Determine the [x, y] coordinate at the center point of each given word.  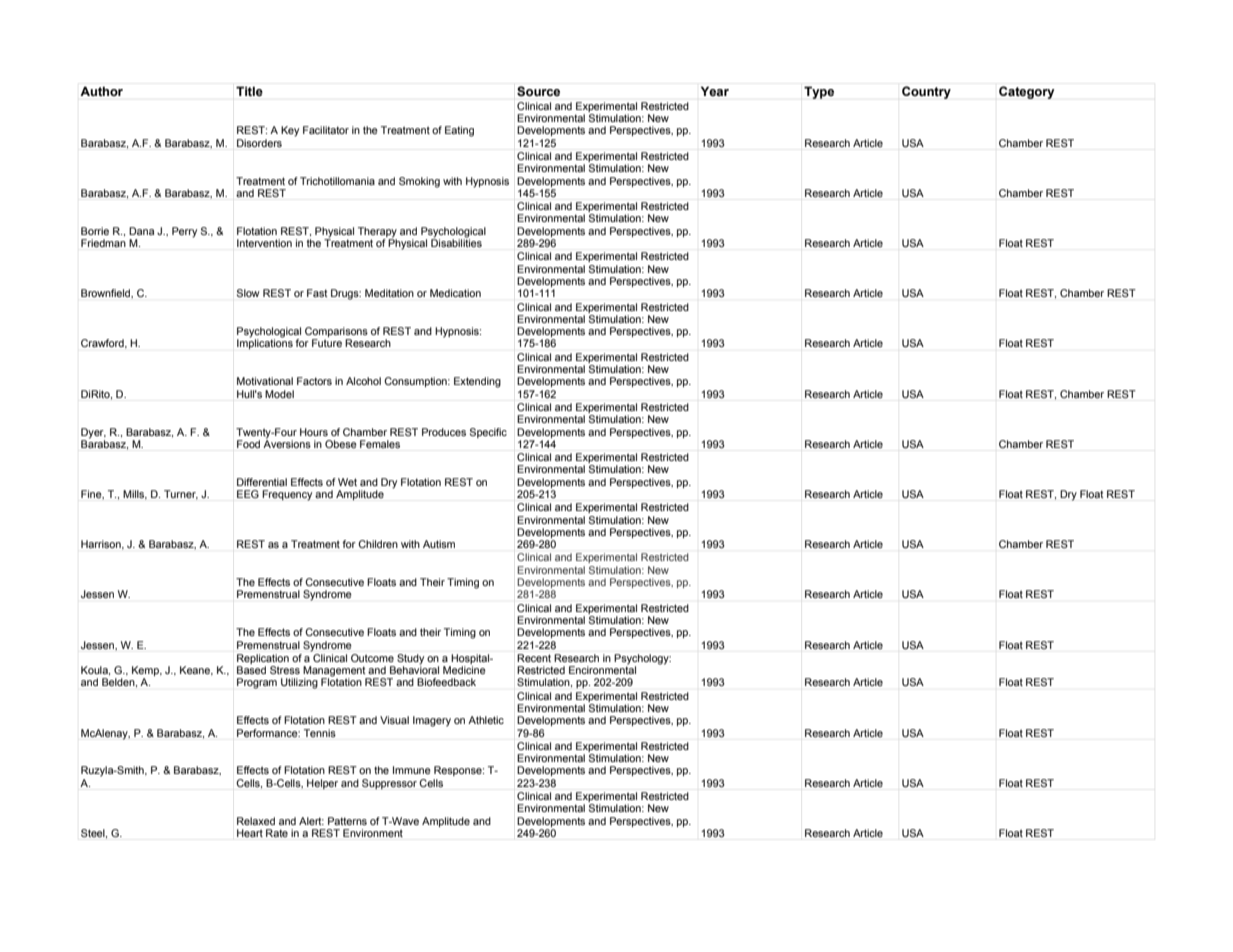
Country [926, 92]
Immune [412, 770]
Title [249, 91]
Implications [265, 343]
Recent [534, 658]
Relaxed [256, 821]
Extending [477, 382]
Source [538, 91]
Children [378, 544]
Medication [455, 293]
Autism [439, 544]
